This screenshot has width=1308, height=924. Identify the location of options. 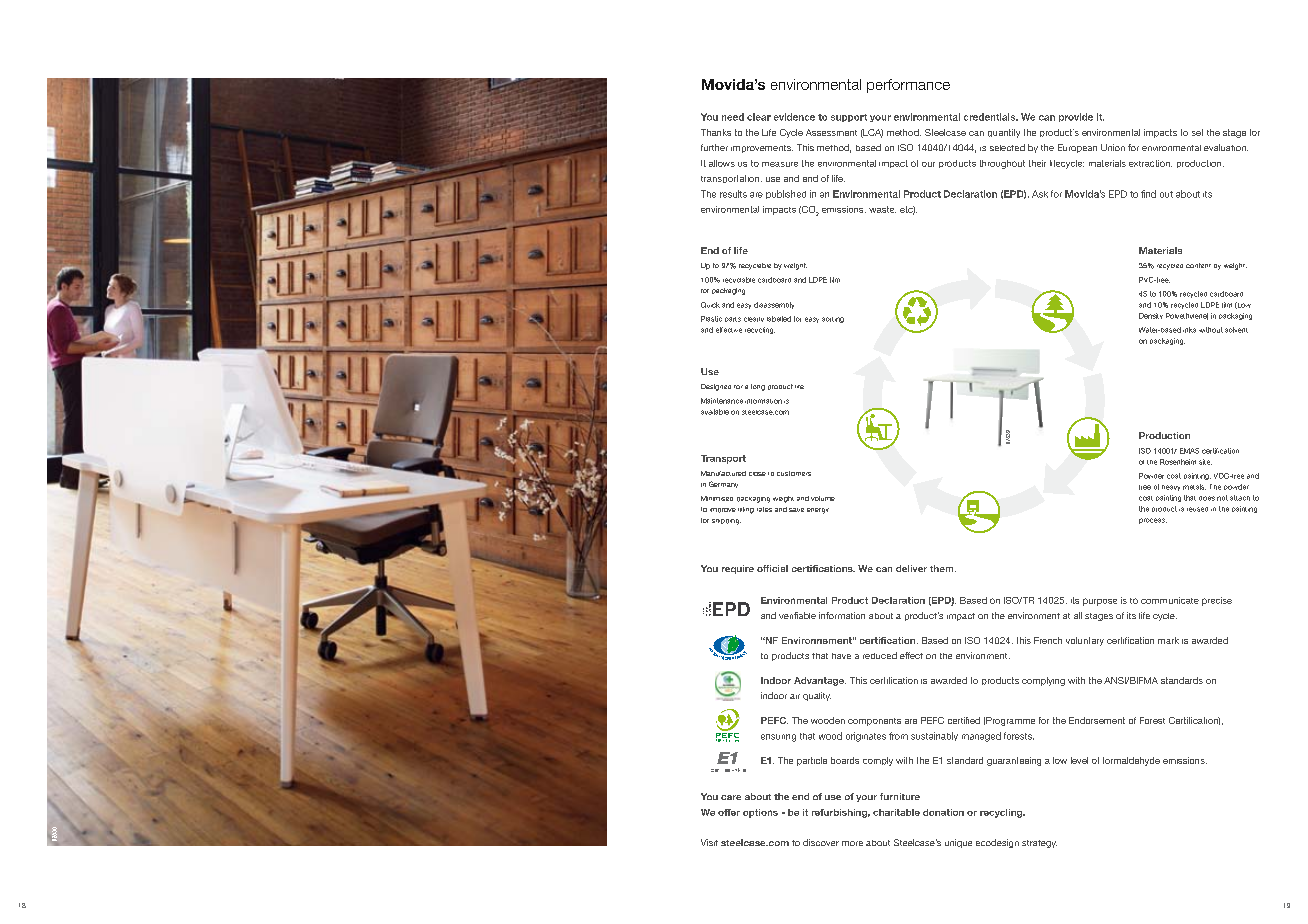
(760, 813).
